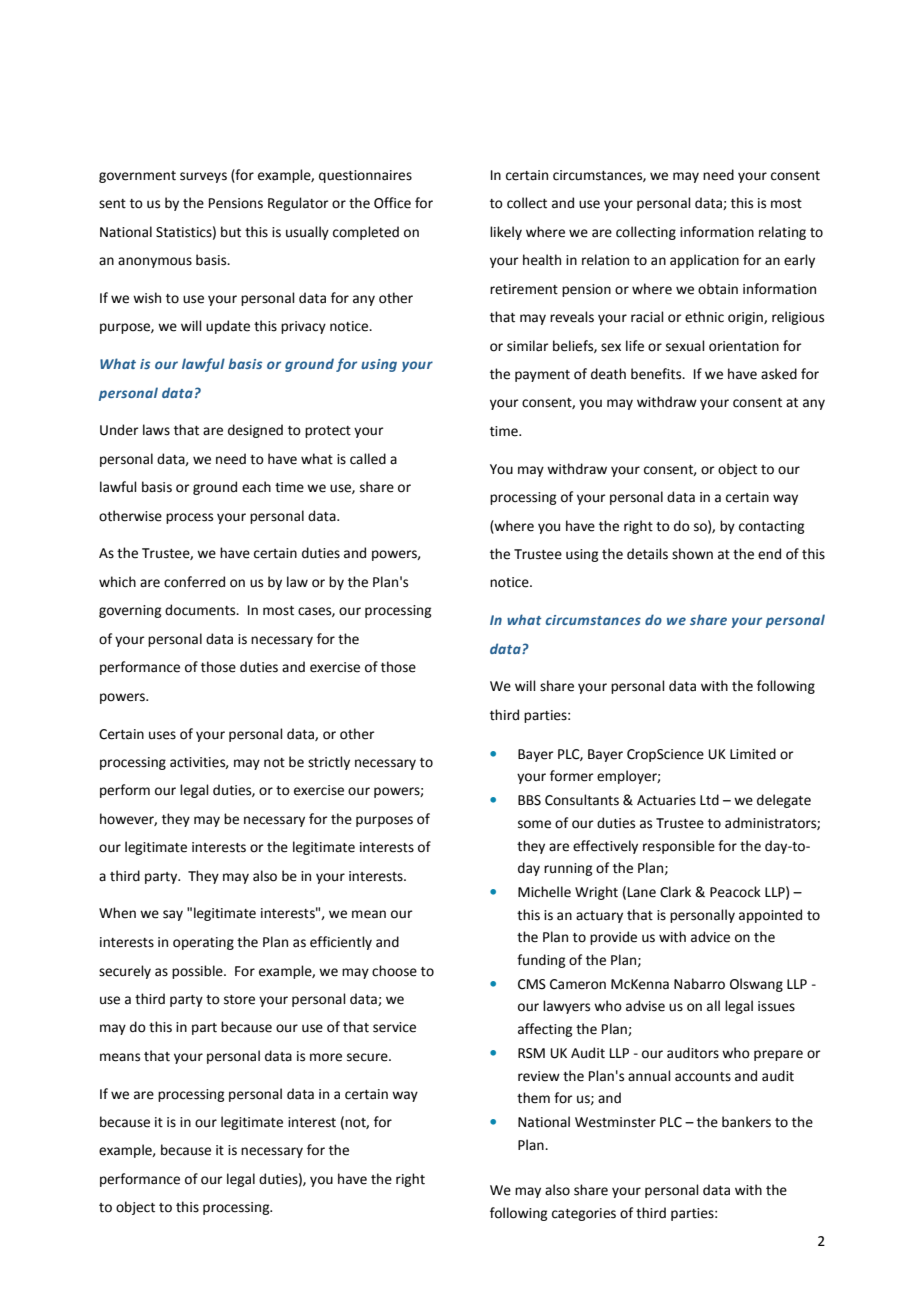 The width and height of the document is (924, 1308). Describe the element at coordinates (709, 800) in the document. I see `Ltd` at that location.
